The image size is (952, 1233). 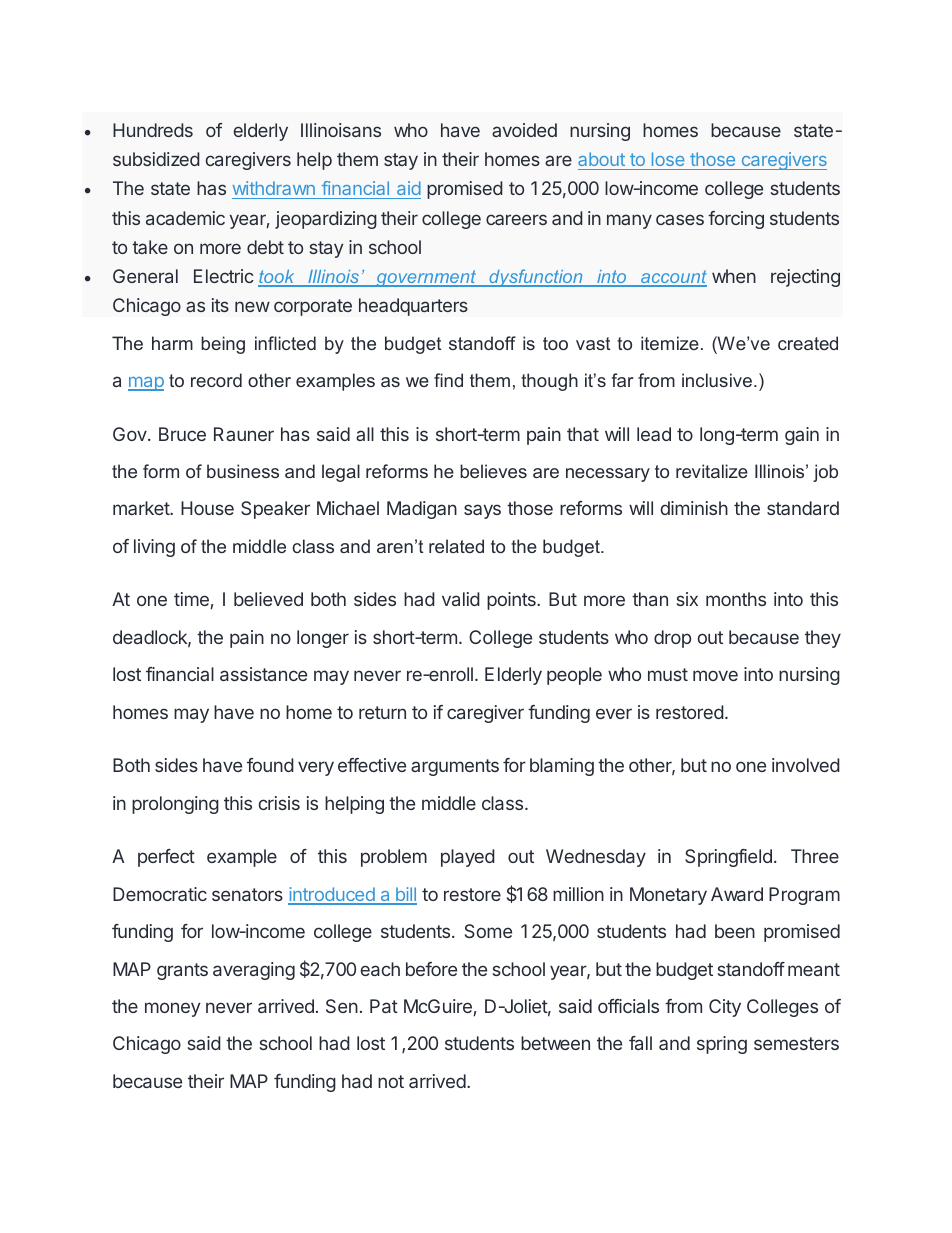 What do you see at coordinates (806, 765) in the screenshot?
I see `involved` at bounding box center [806, 765].
